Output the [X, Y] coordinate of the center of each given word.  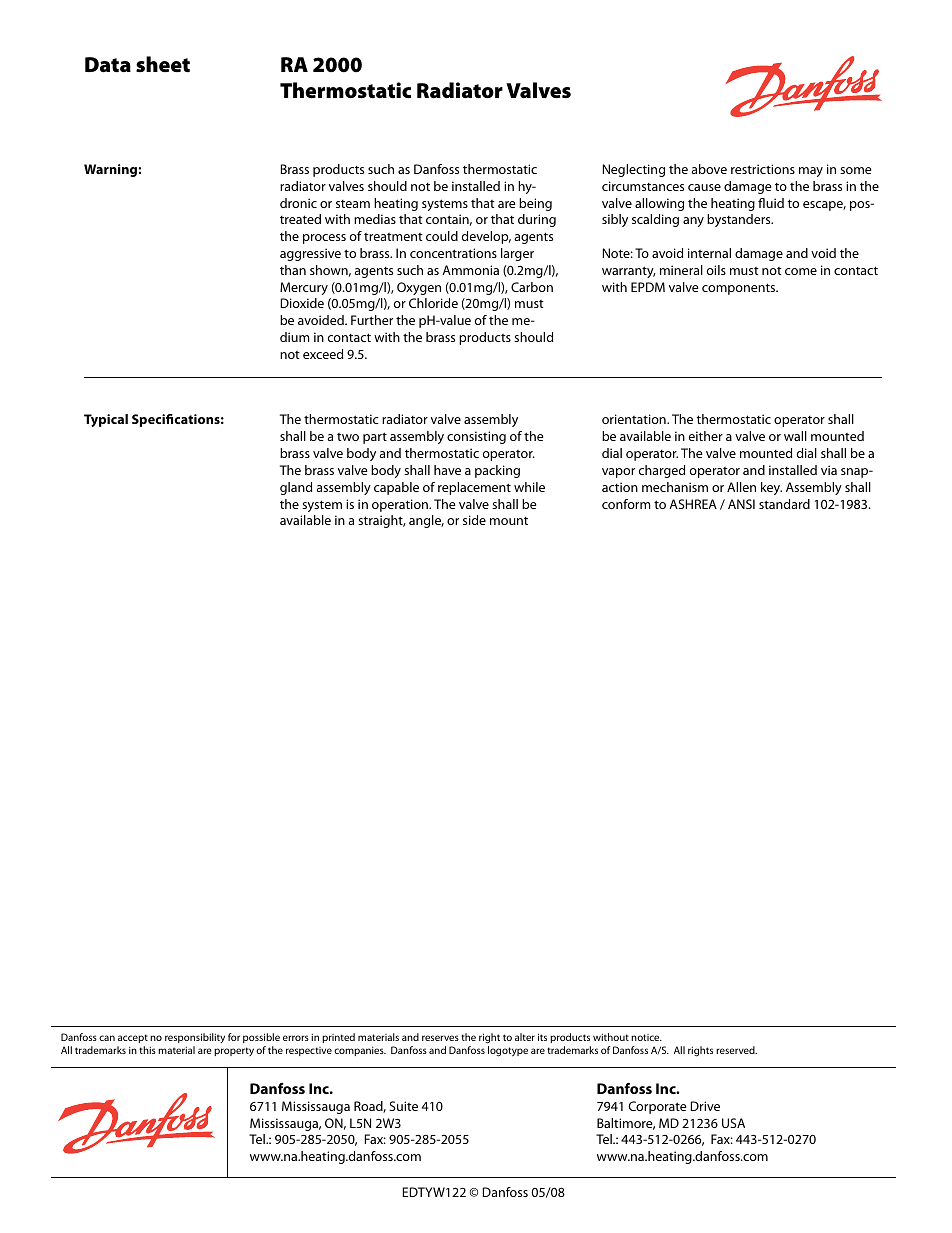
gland [296, 488]
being [535, 204]
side [474, 520]
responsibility [195, 1040]
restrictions [763, 169]
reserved [736, 1050]
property [234, 1051]
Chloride [433, 303]
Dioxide [302, 303]
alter [525, 1037]
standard [784, 504]
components [740, 289]
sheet [163, 64]
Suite [403, 1106]
